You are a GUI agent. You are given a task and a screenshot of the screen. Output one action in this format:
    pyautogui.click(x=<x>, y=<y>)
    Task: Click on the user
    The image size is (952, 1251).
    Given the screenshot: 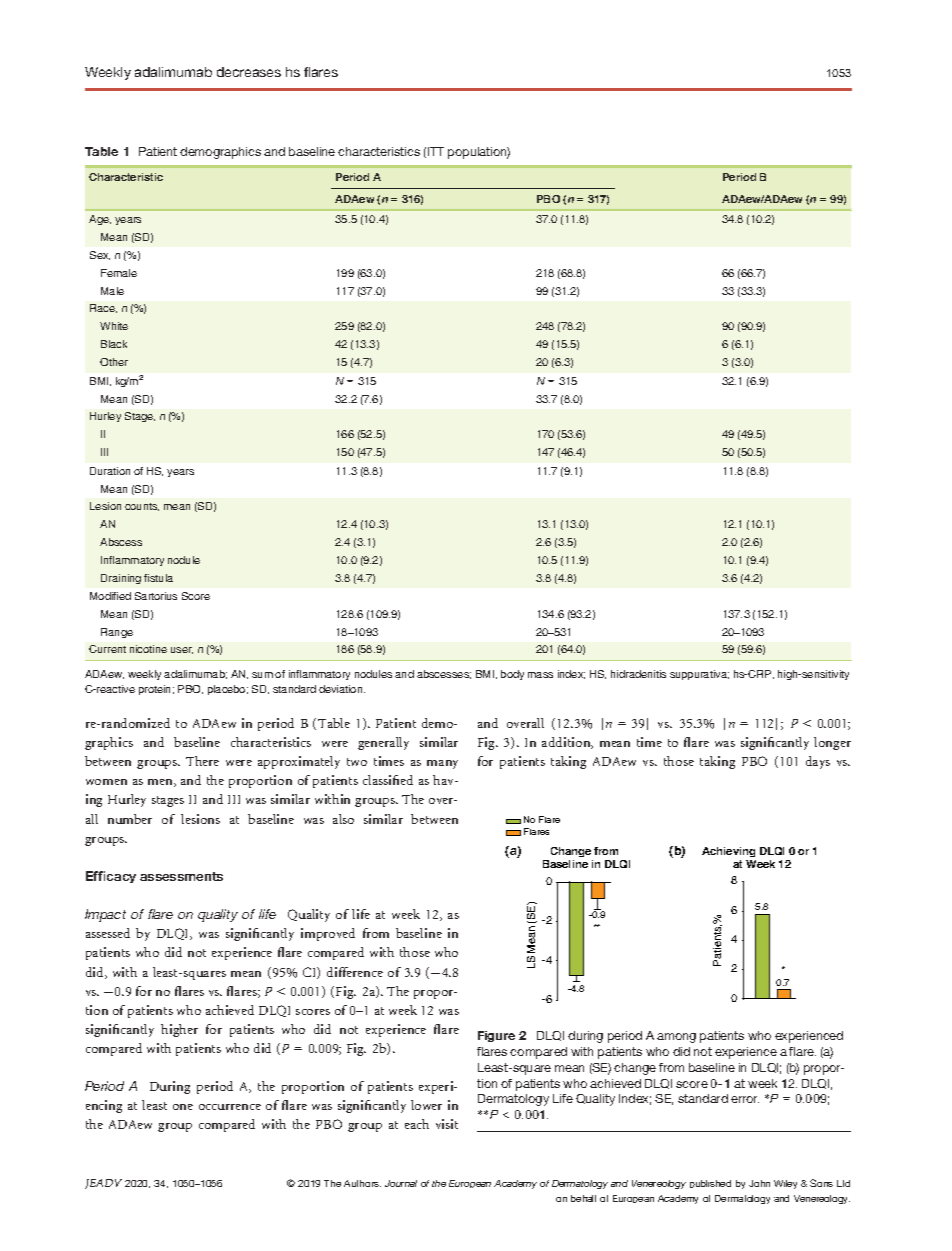 What is the action you would take?
    pyautogui.click(x=182, y=650)
